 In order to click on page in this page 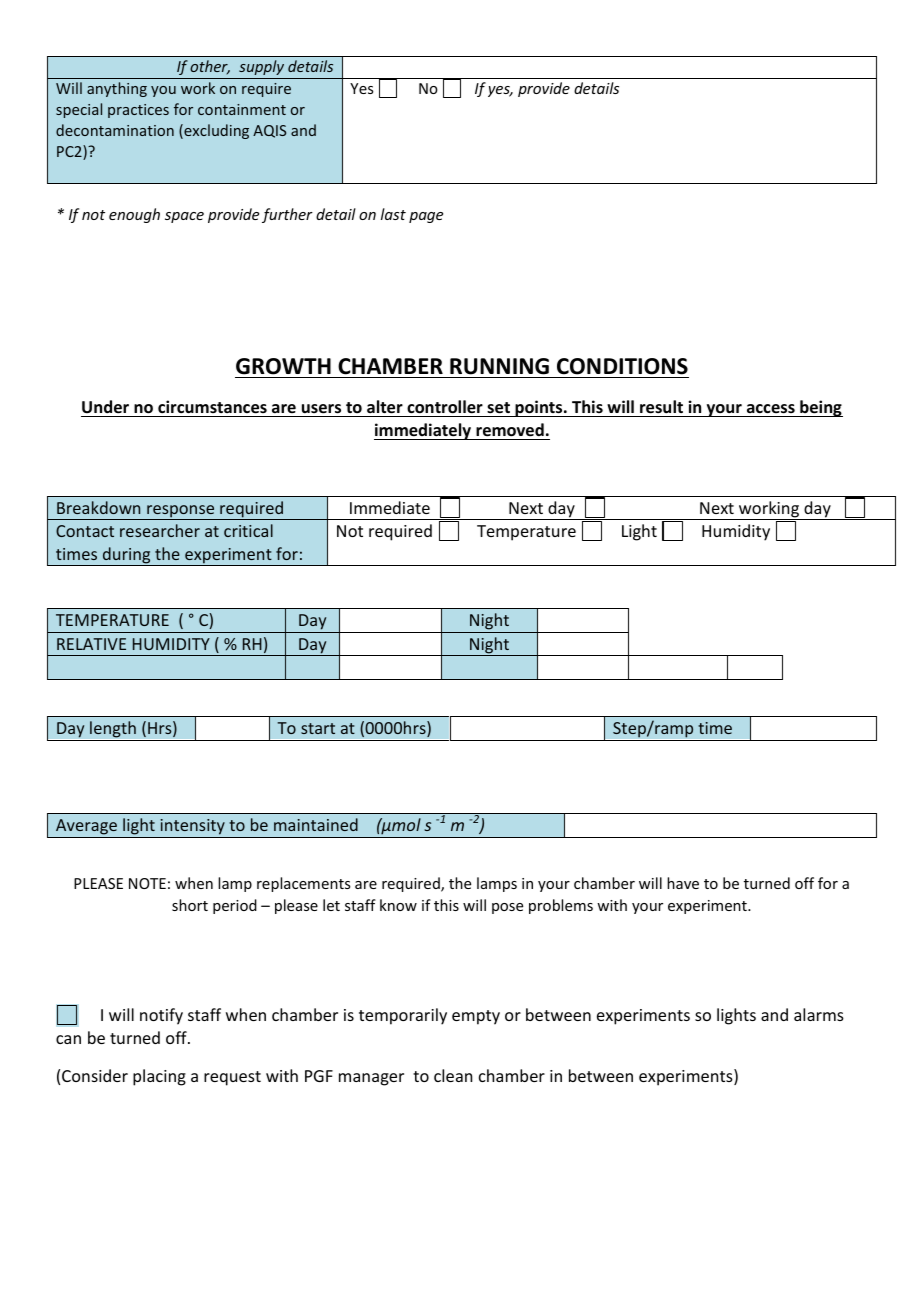, I will do `click(426, 217)`.
